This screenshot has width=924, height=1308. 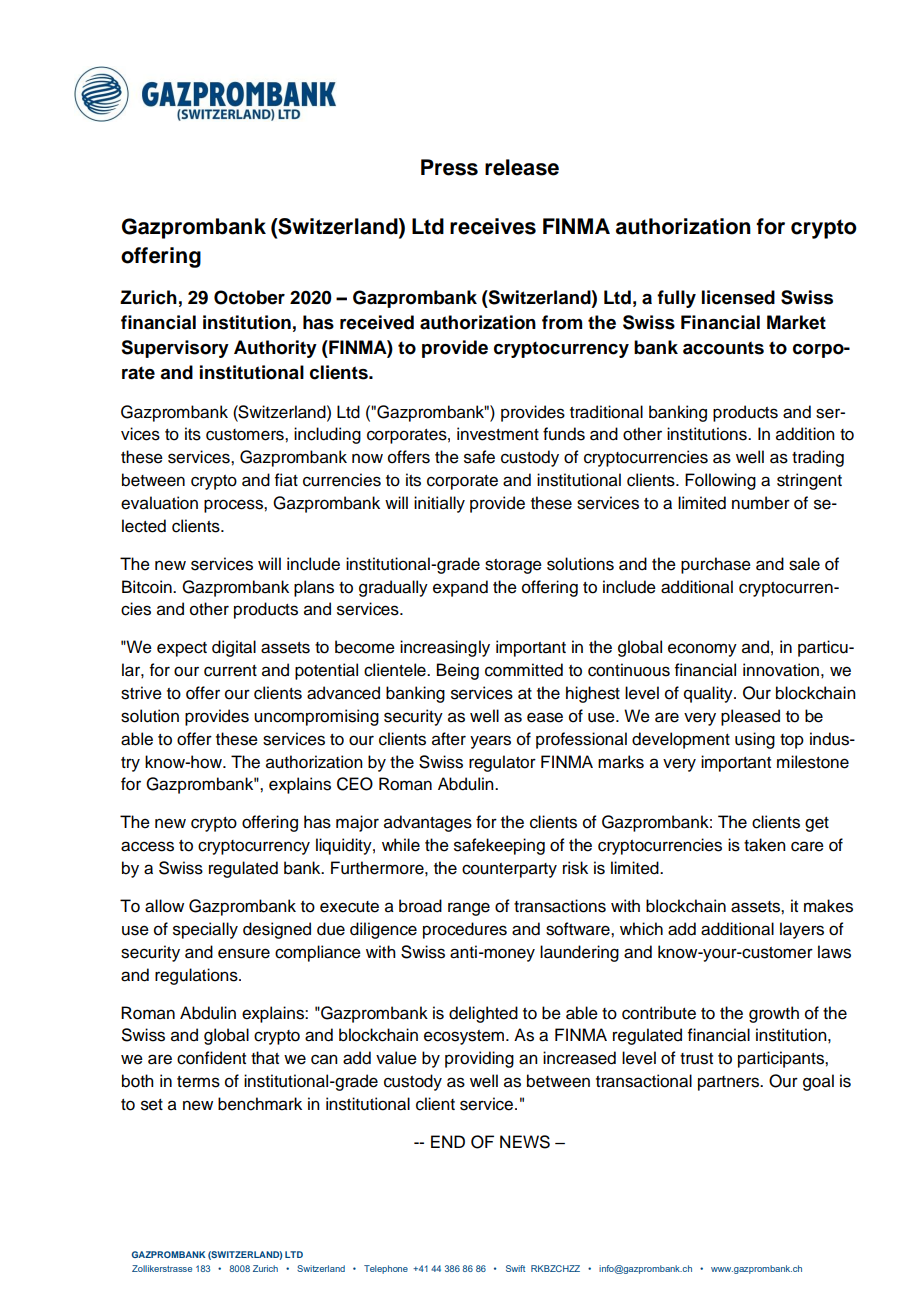 I want to click on taken, so click(x=765, y=845).
